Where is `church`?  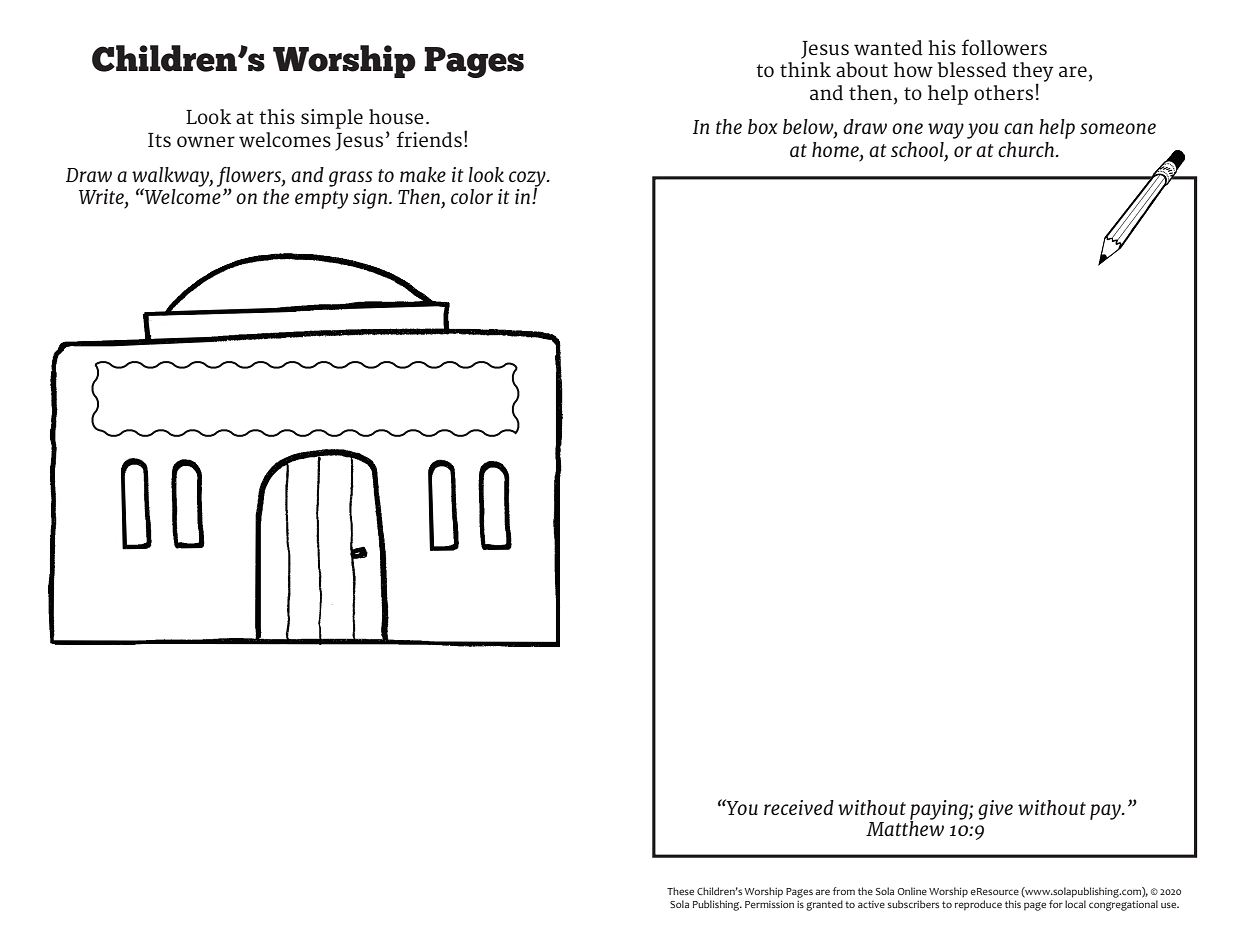
church is located at coordinates (1027, 149).
